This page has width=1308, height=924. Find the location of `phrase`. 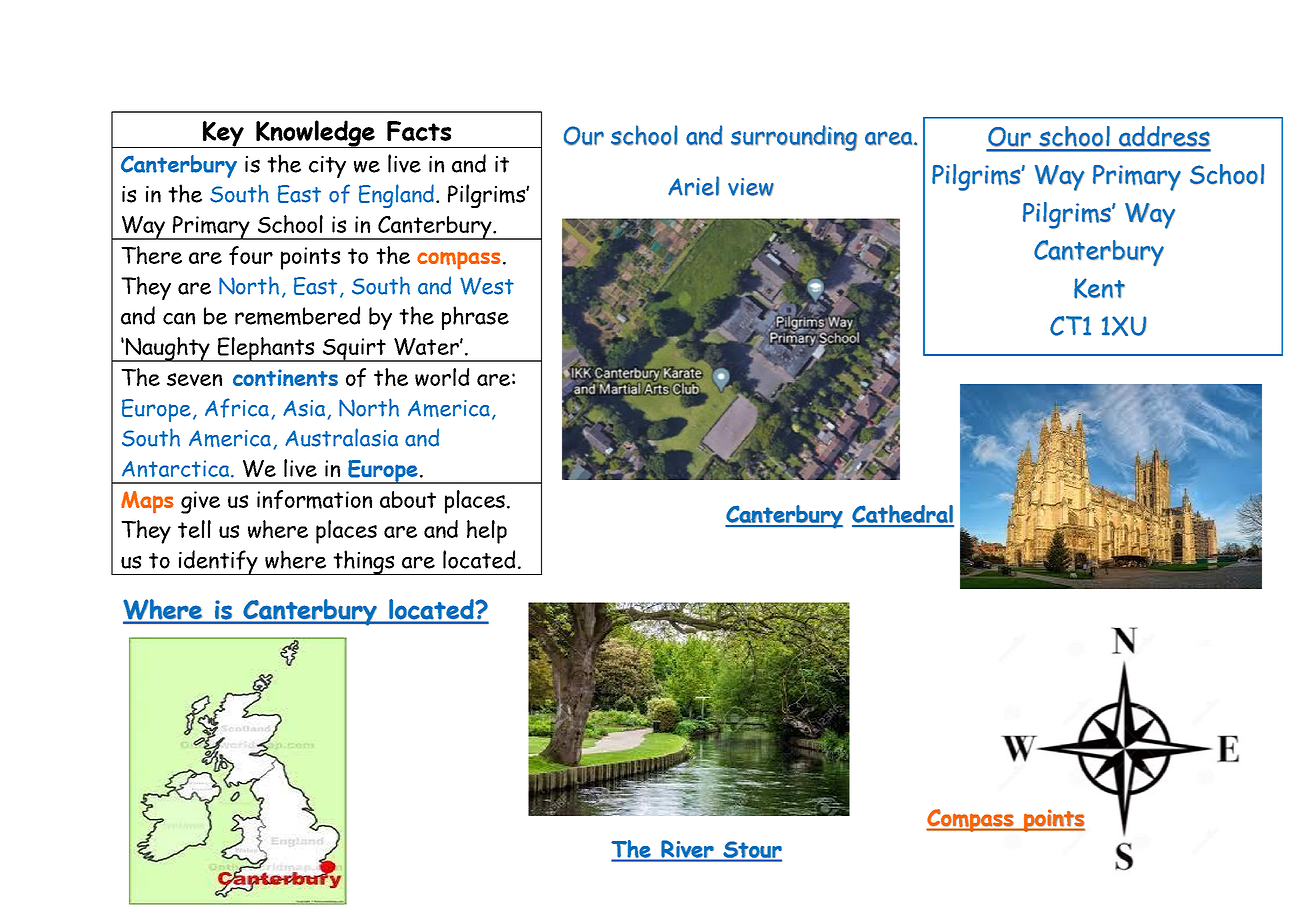

phrase is located at coordinates (475, 318).
